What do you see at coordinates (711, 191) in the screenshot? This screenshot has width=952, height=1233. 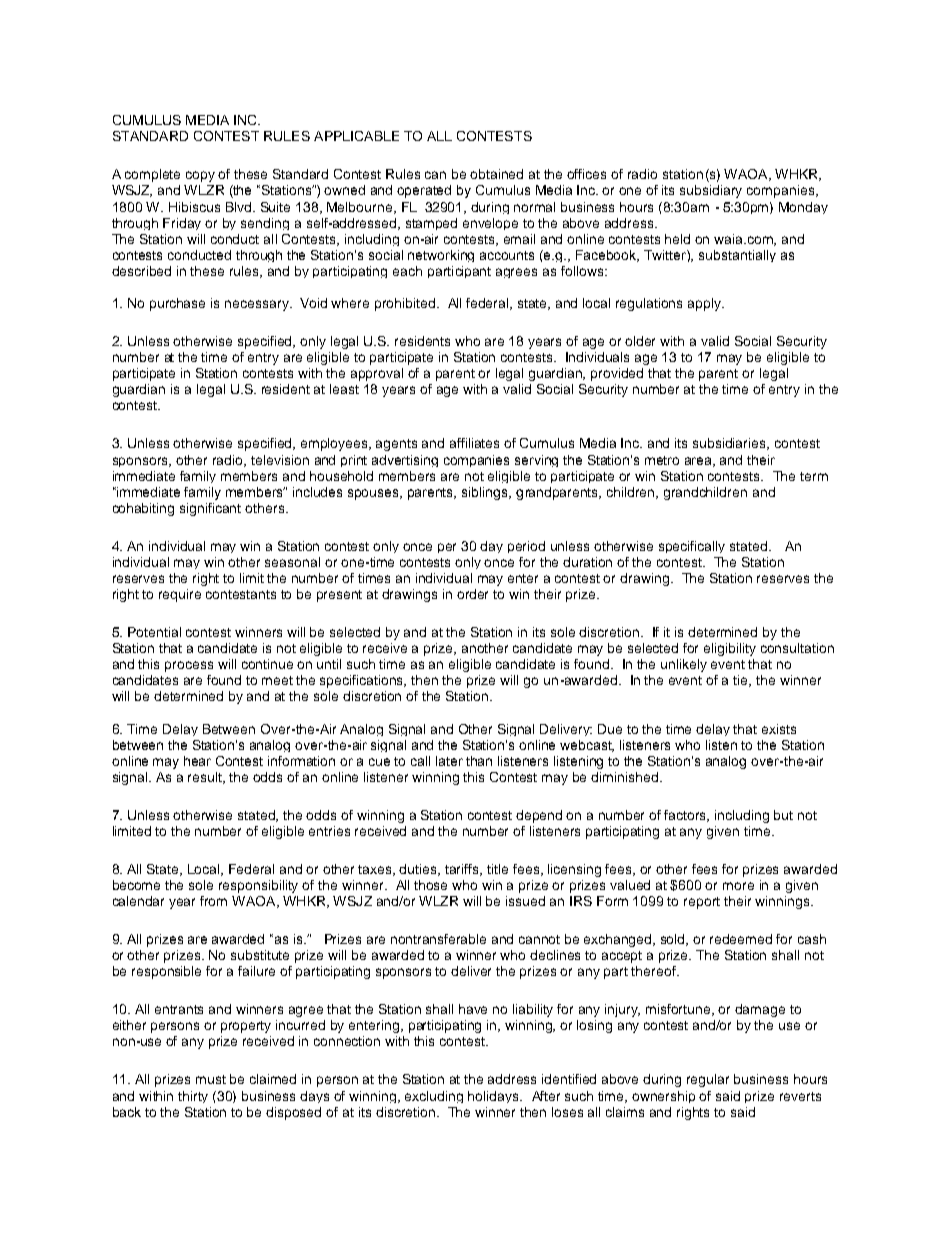 I see `subsidiary` at bounding box center [711, 191].
